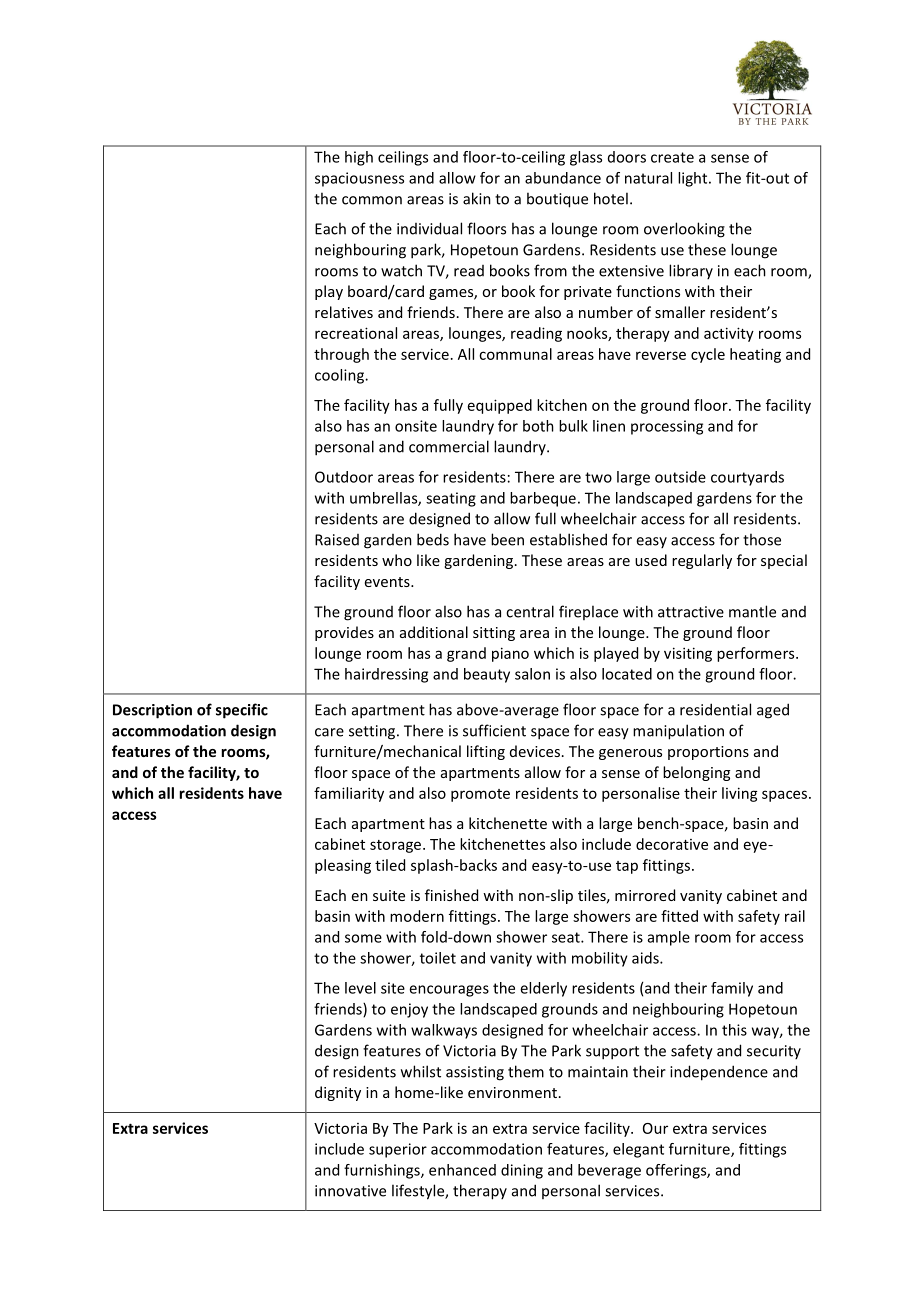  What do you see at coordinates (337, 540) in the screenshot?
I see `Raised` at bounding box center [337, 540].
